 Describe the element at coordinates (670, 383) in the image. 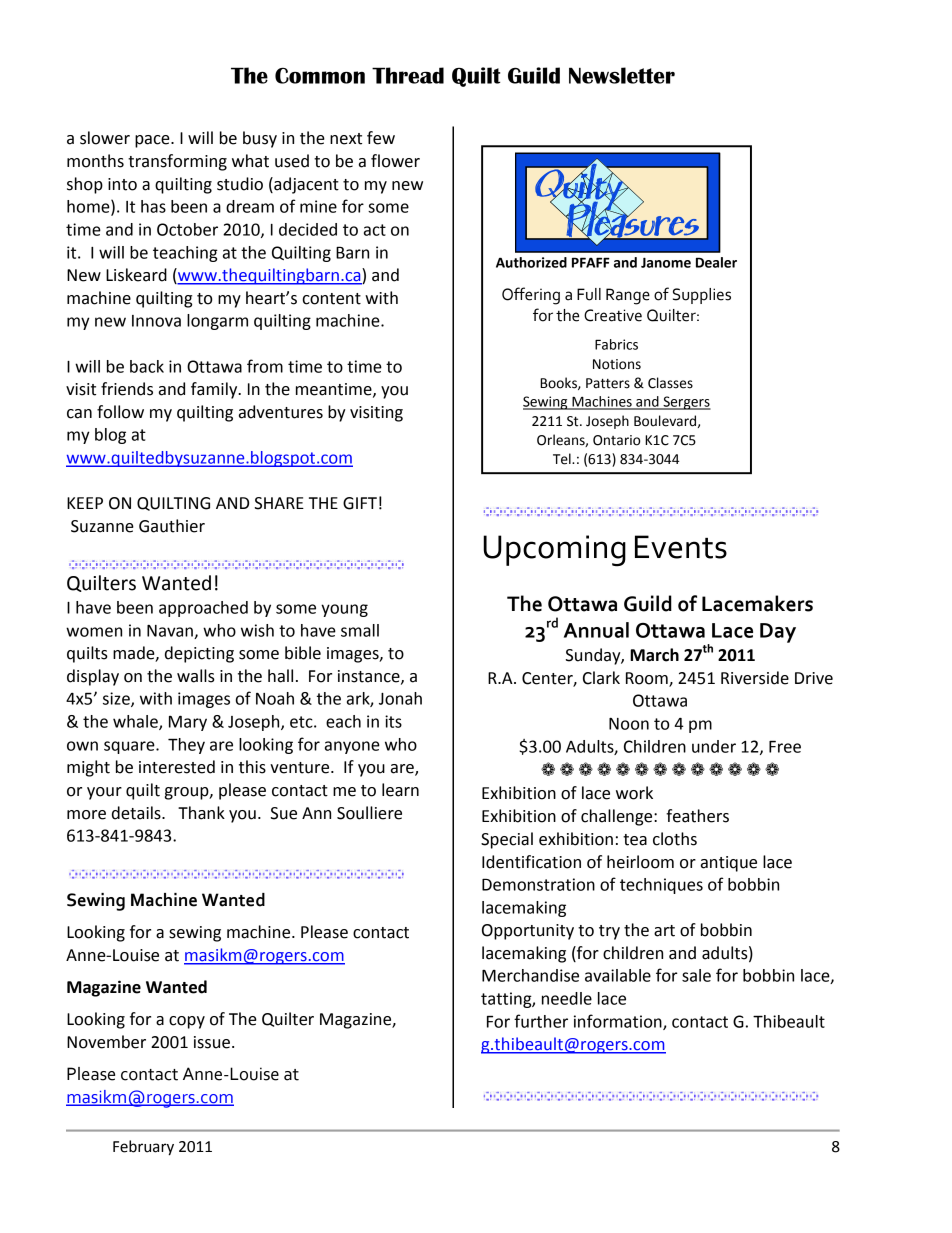

I see `Classes` at that location.
